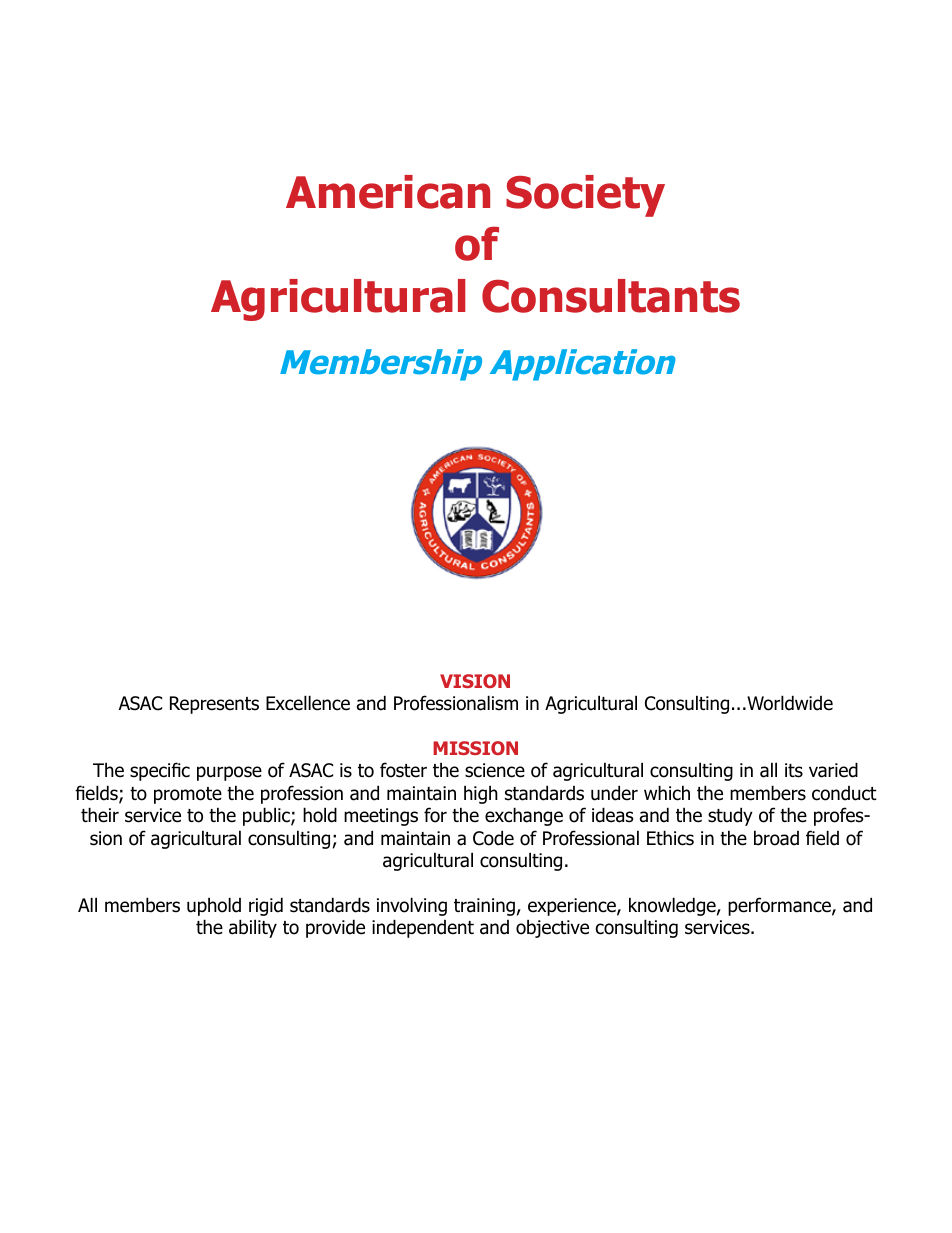  I want to click on science, so click(495, 770).
